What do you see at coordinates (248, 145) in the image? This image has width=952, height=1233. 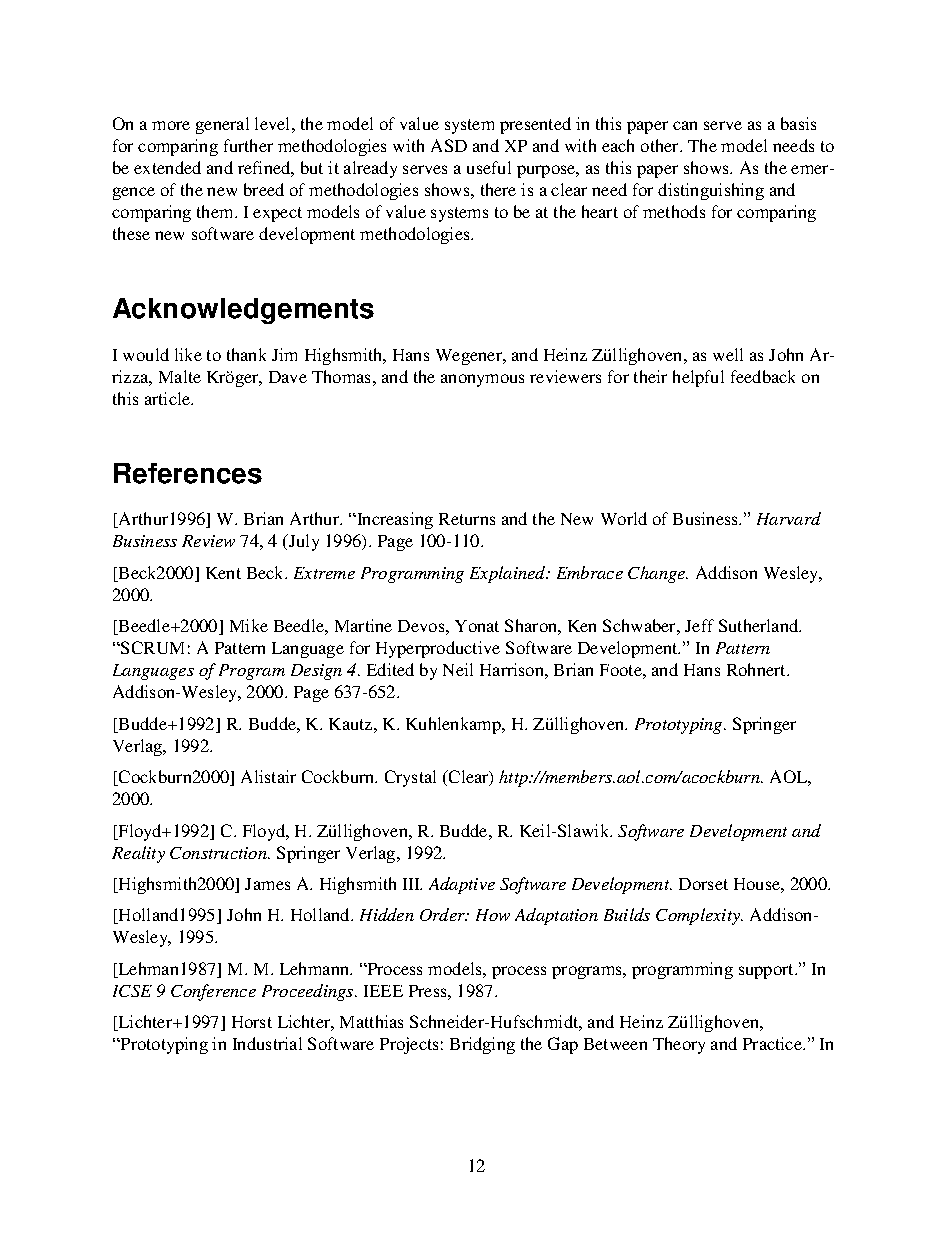 I see `further` at bounding box center [248, 145].
